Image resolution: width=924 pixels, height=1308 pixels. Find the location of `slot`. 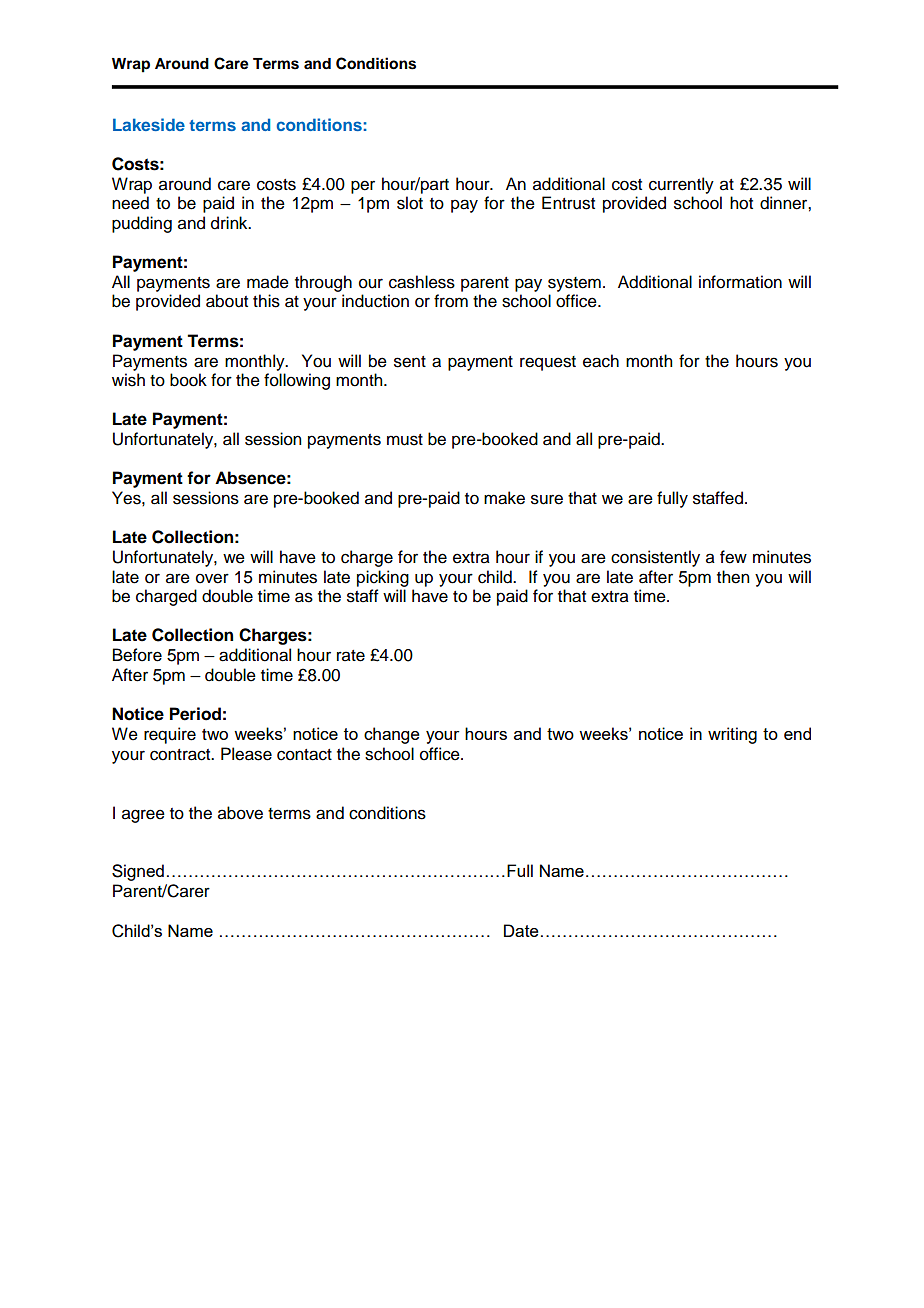

slot is located at coordinates (410, 203).
